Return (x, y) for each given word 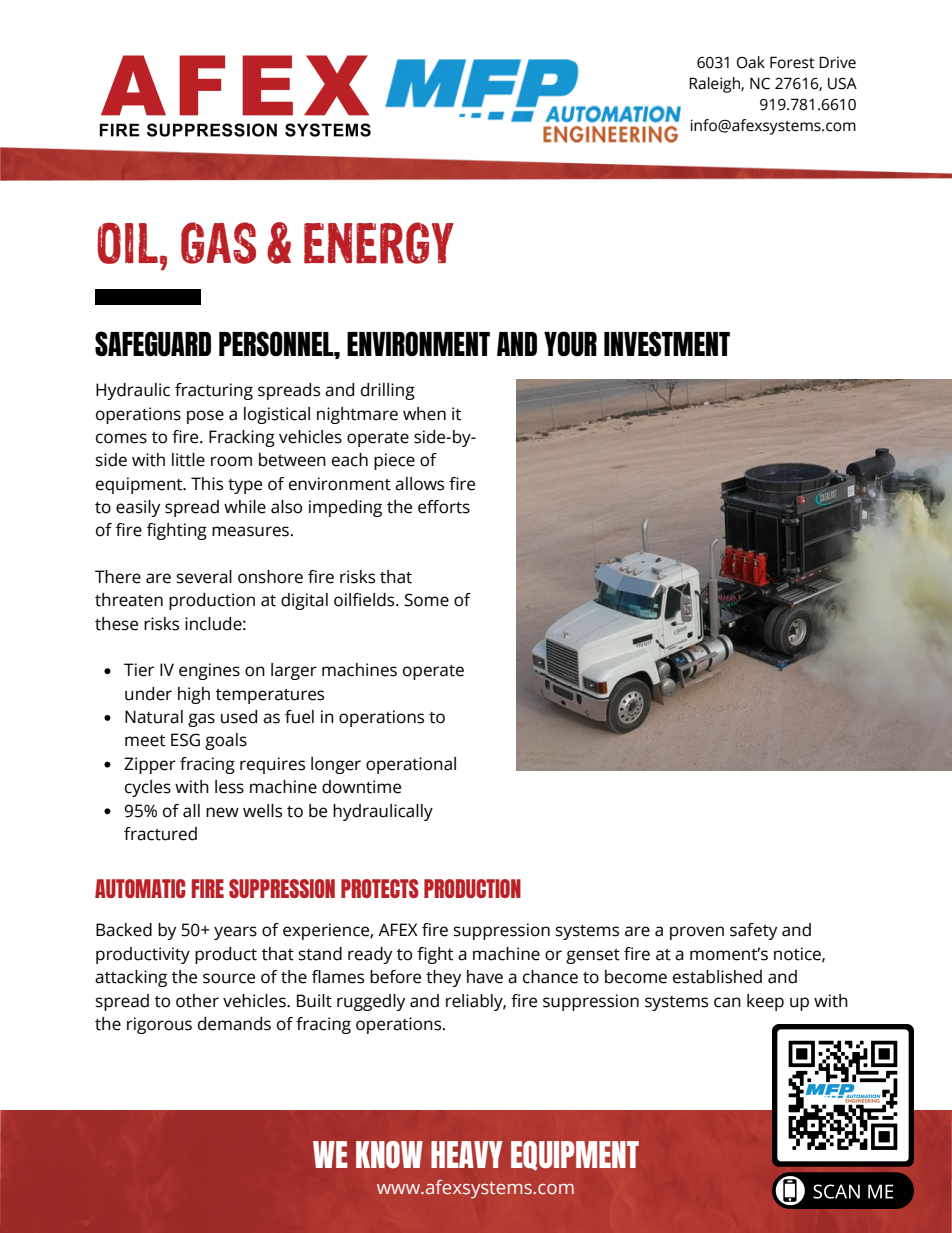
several (204, 577)
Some (427, 600)
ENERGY (379, 243)
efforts (444, 507)
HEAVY (467, 1154)
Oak (751, 62)
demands (234, 1024)
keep (765, 1002)
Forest (792, 62)
